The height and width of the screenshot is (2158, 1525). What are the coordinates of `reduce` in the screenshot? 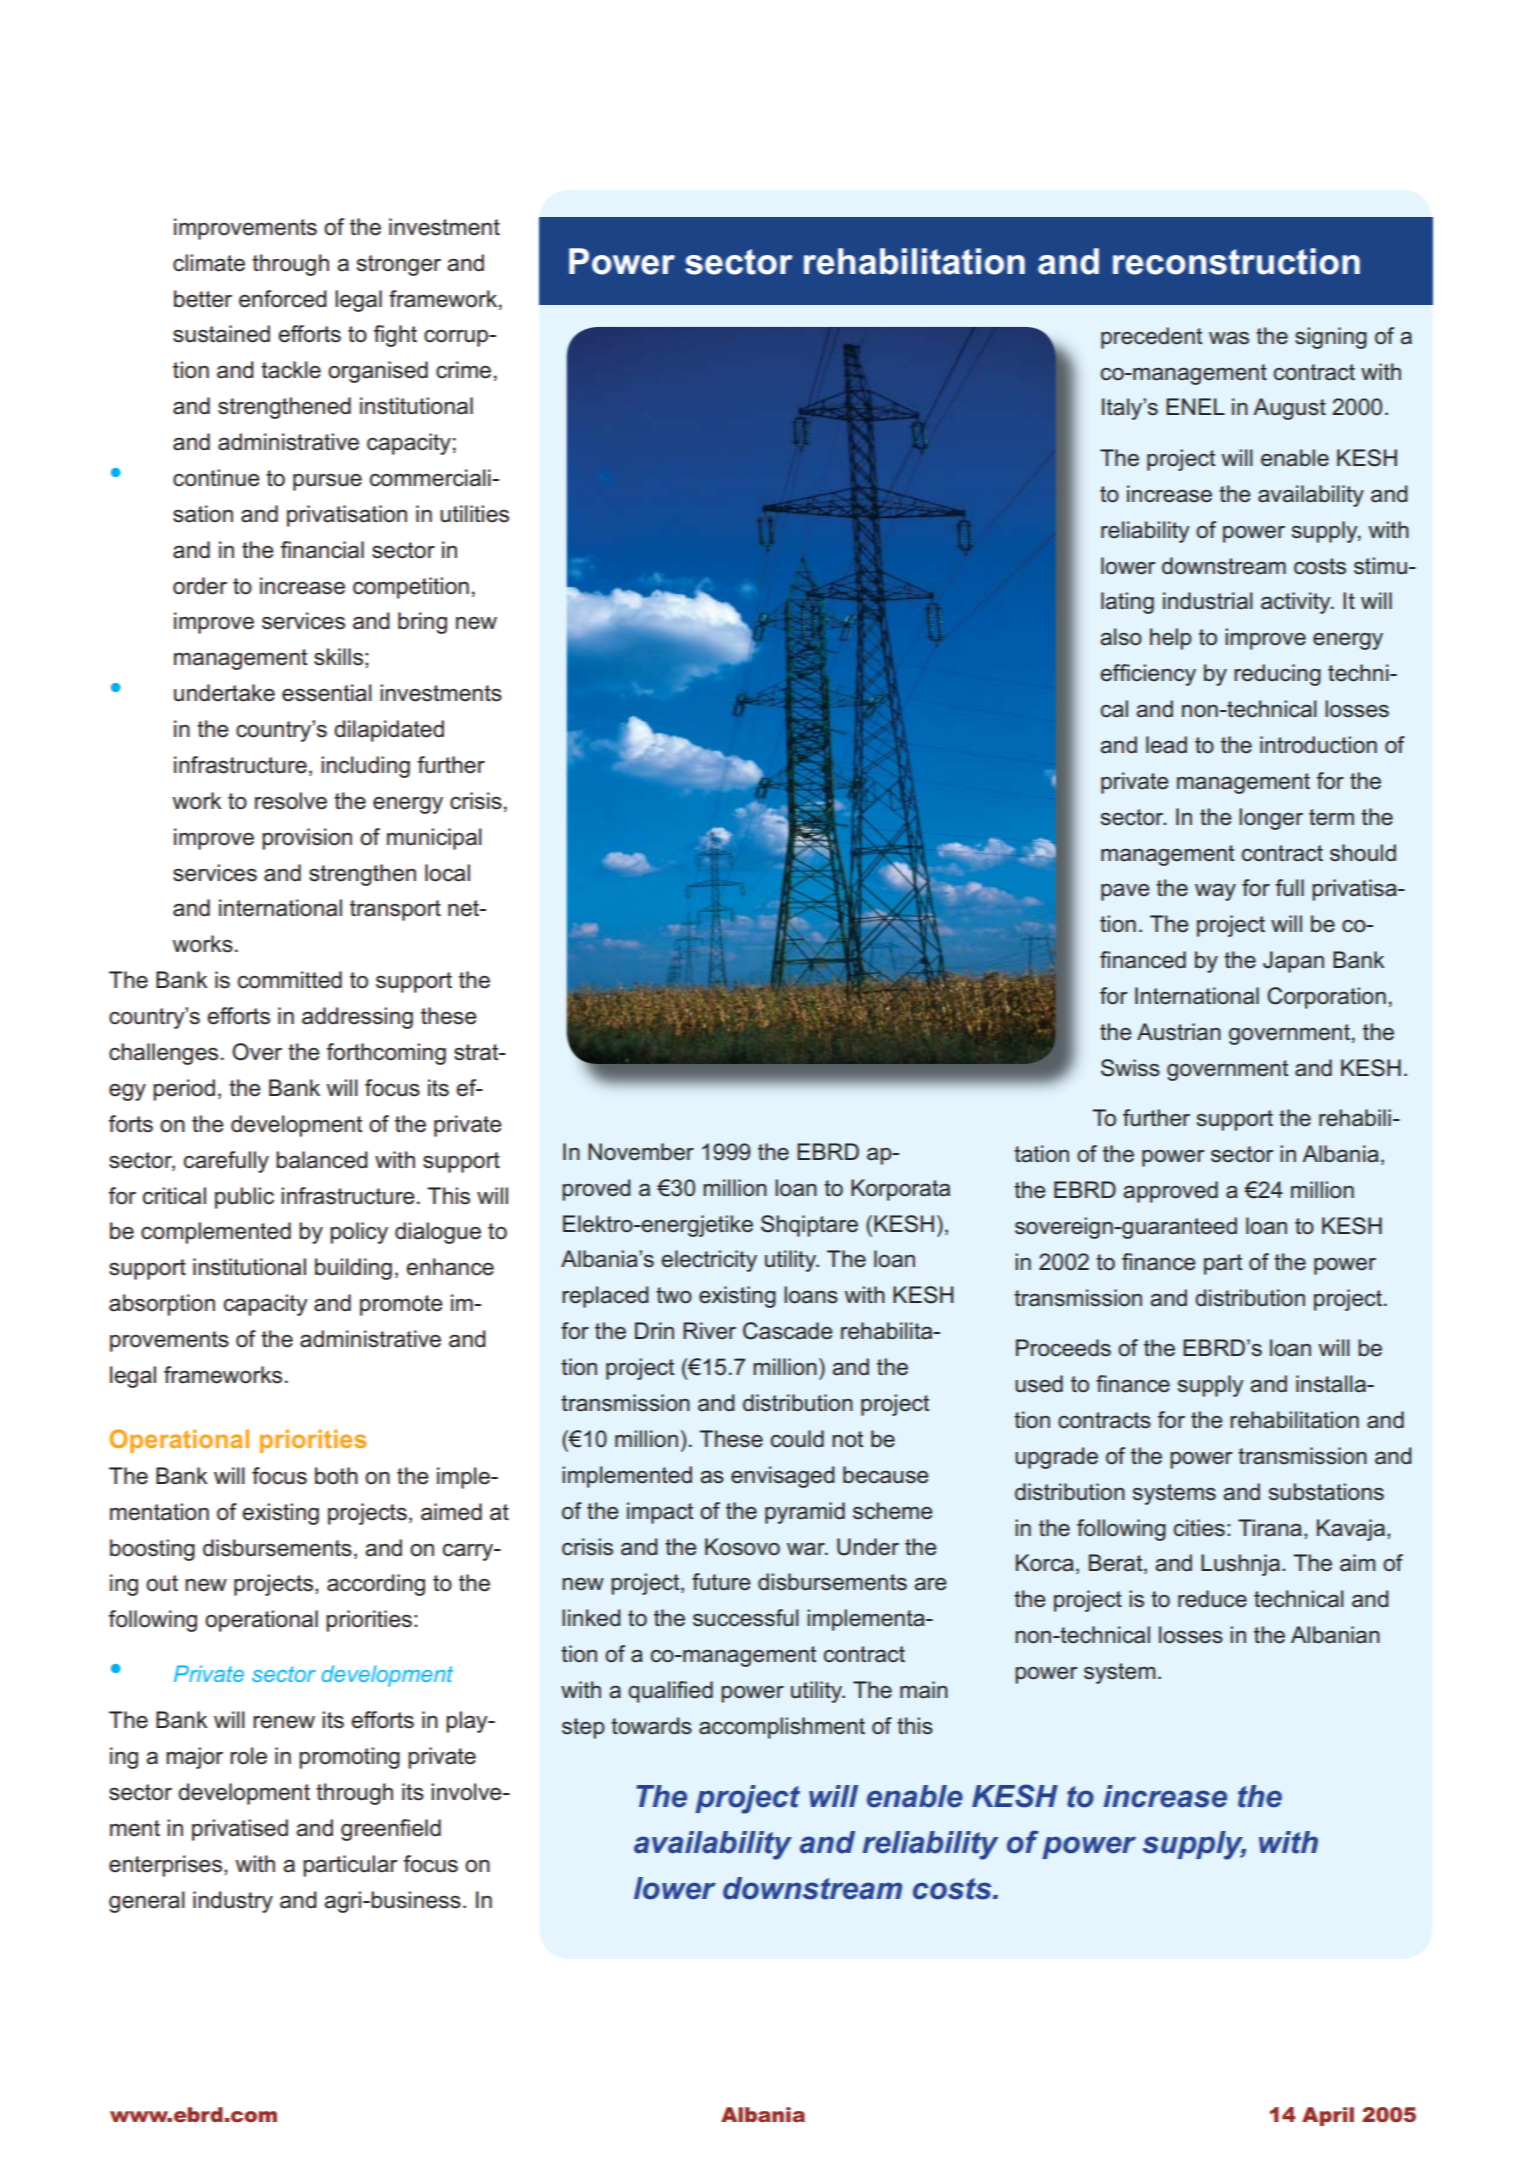 It's located at (1212, 1599).
